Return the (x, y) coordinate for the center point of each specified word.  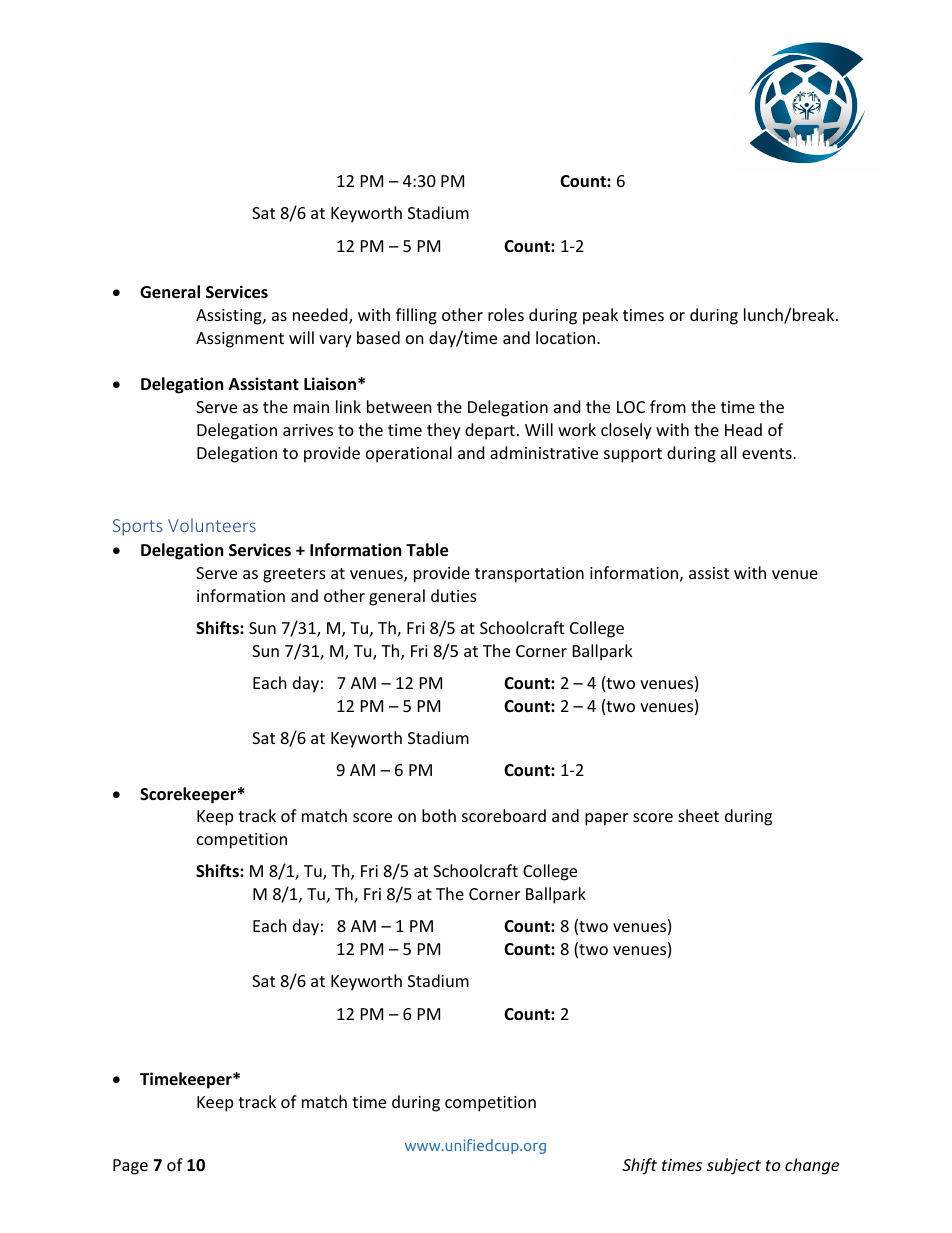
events (768, 453)
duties (454, 595)
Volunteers (212, 525)
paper (606, 819)
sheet (698, 815)
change (812, 1166)
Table (427, 550)
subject (734, 1166)
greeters (294, 575)
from (668, 406)
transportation (529, 575)
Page (130, 1167)
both (439, 815)
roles (506, 314)
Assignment (240, 340)
